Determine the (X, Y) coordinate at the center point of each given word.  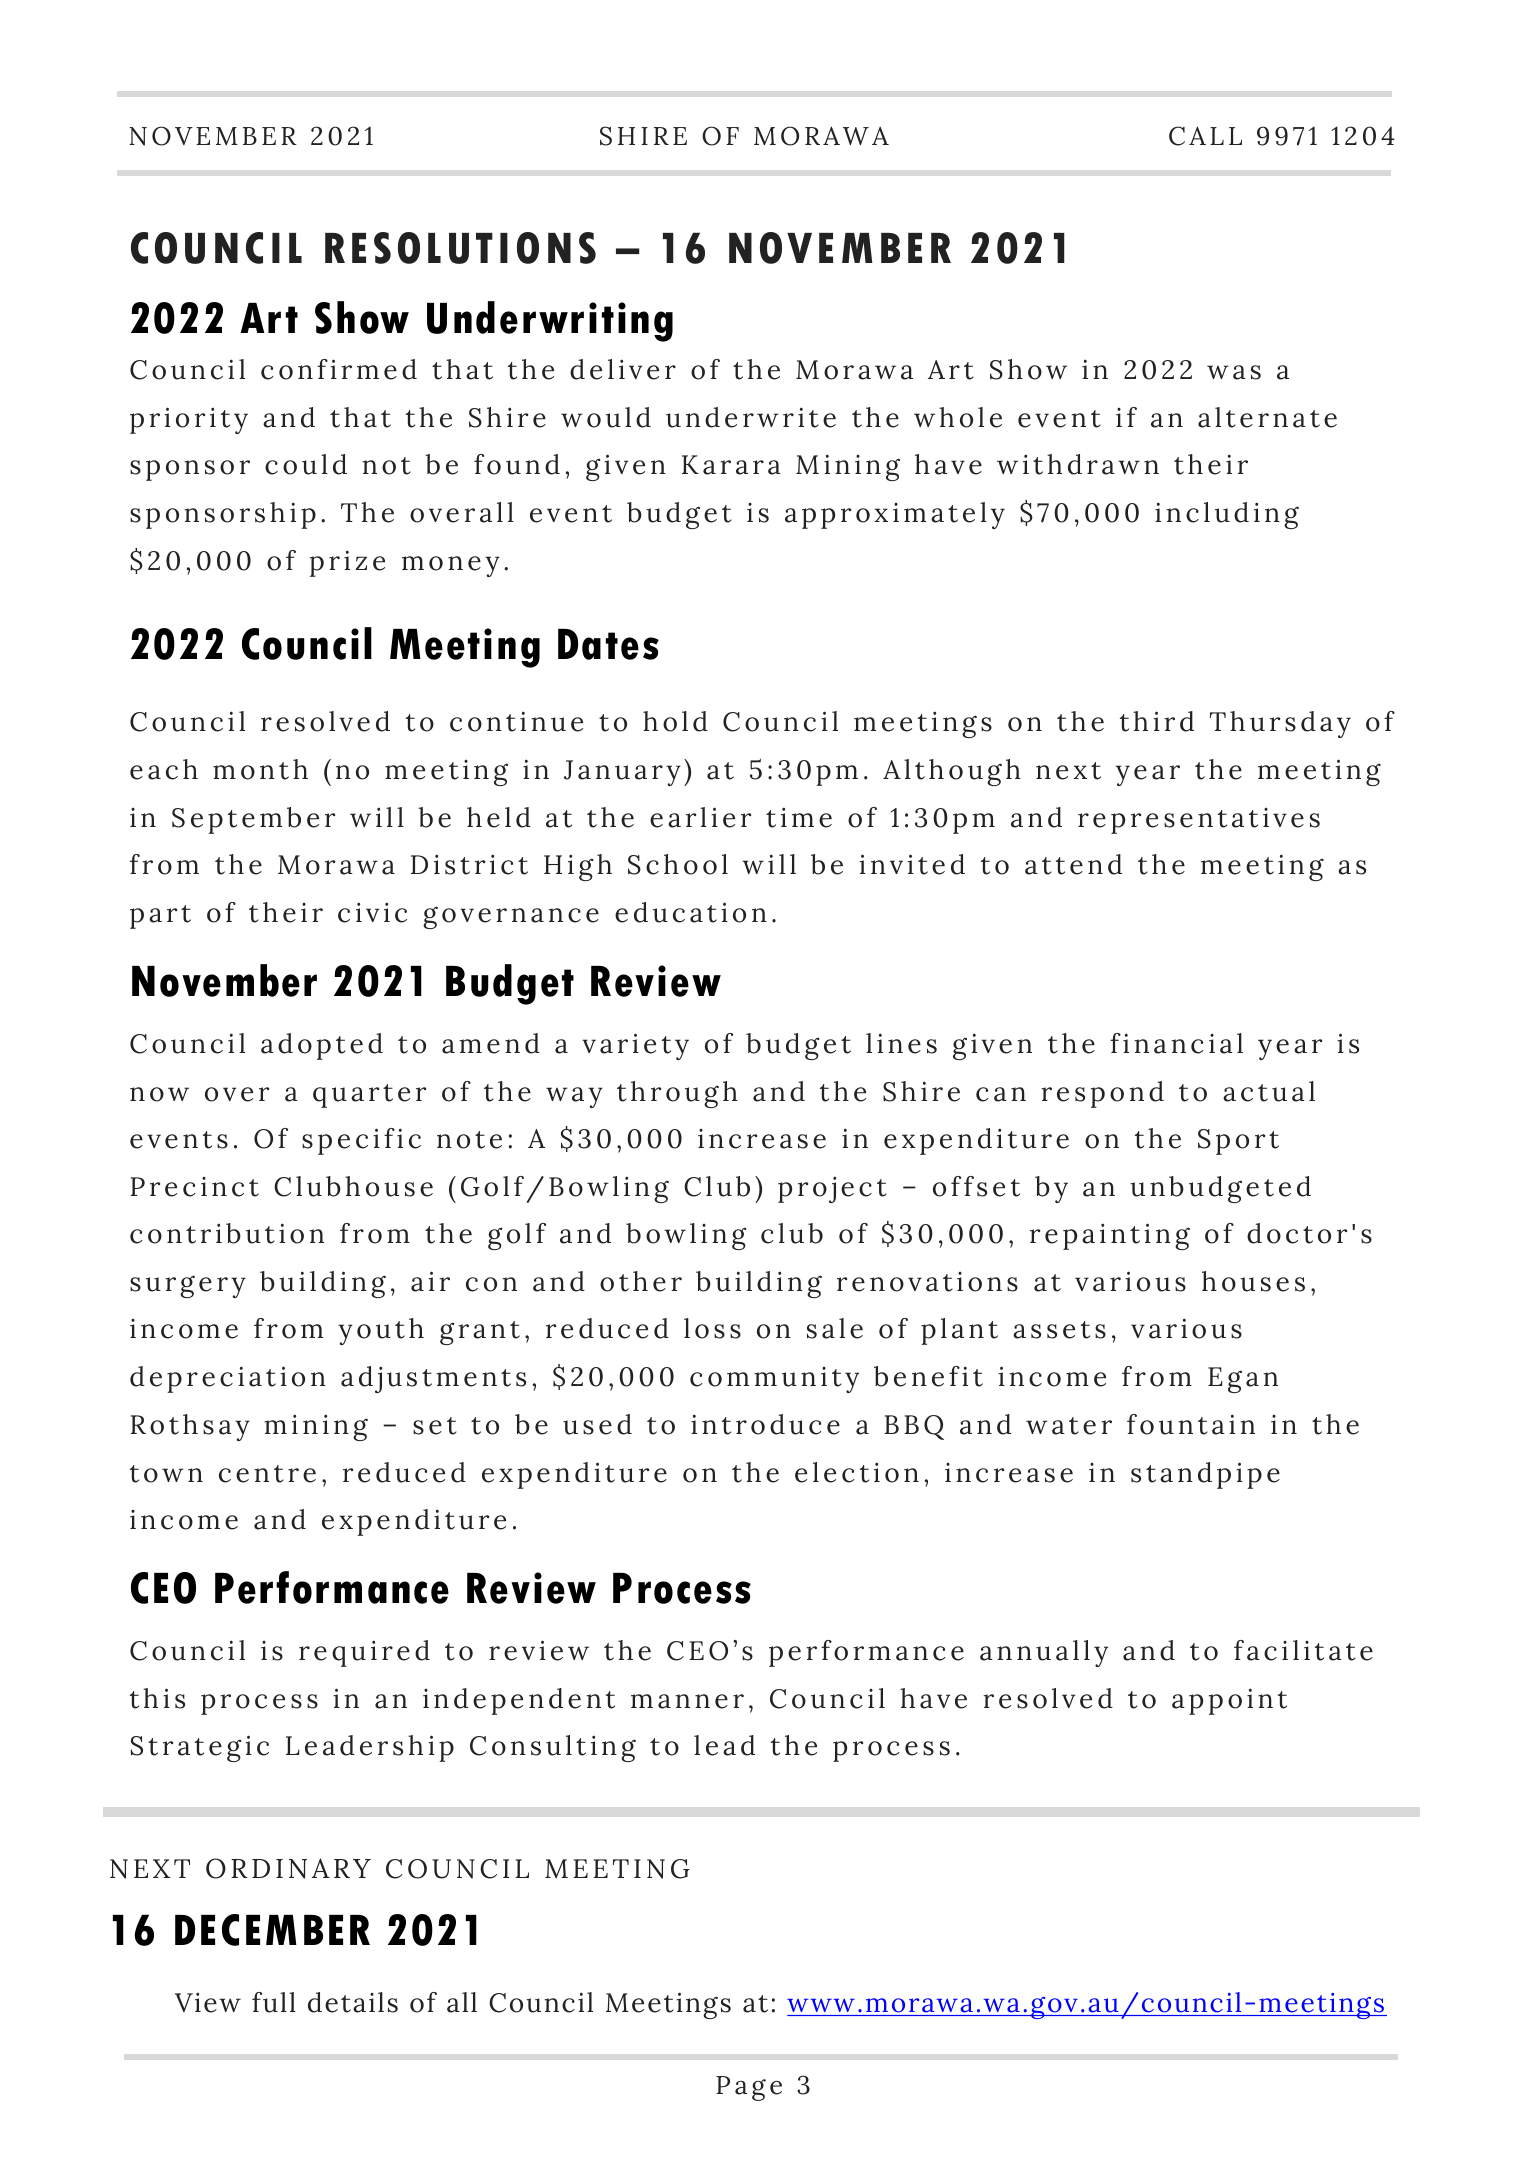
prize (347, 563)
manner (687, 1701)
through (677, 1094)
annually (1044, 1653)
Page (749, 2088)
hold (675, 721)
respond (1102, 1094)
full (274, 2002)
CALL (1205, 136)
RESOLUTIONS (460, 248)
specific (361, 1141)
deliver (623, 369)
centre (267, 1474)
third (1157, 721)
